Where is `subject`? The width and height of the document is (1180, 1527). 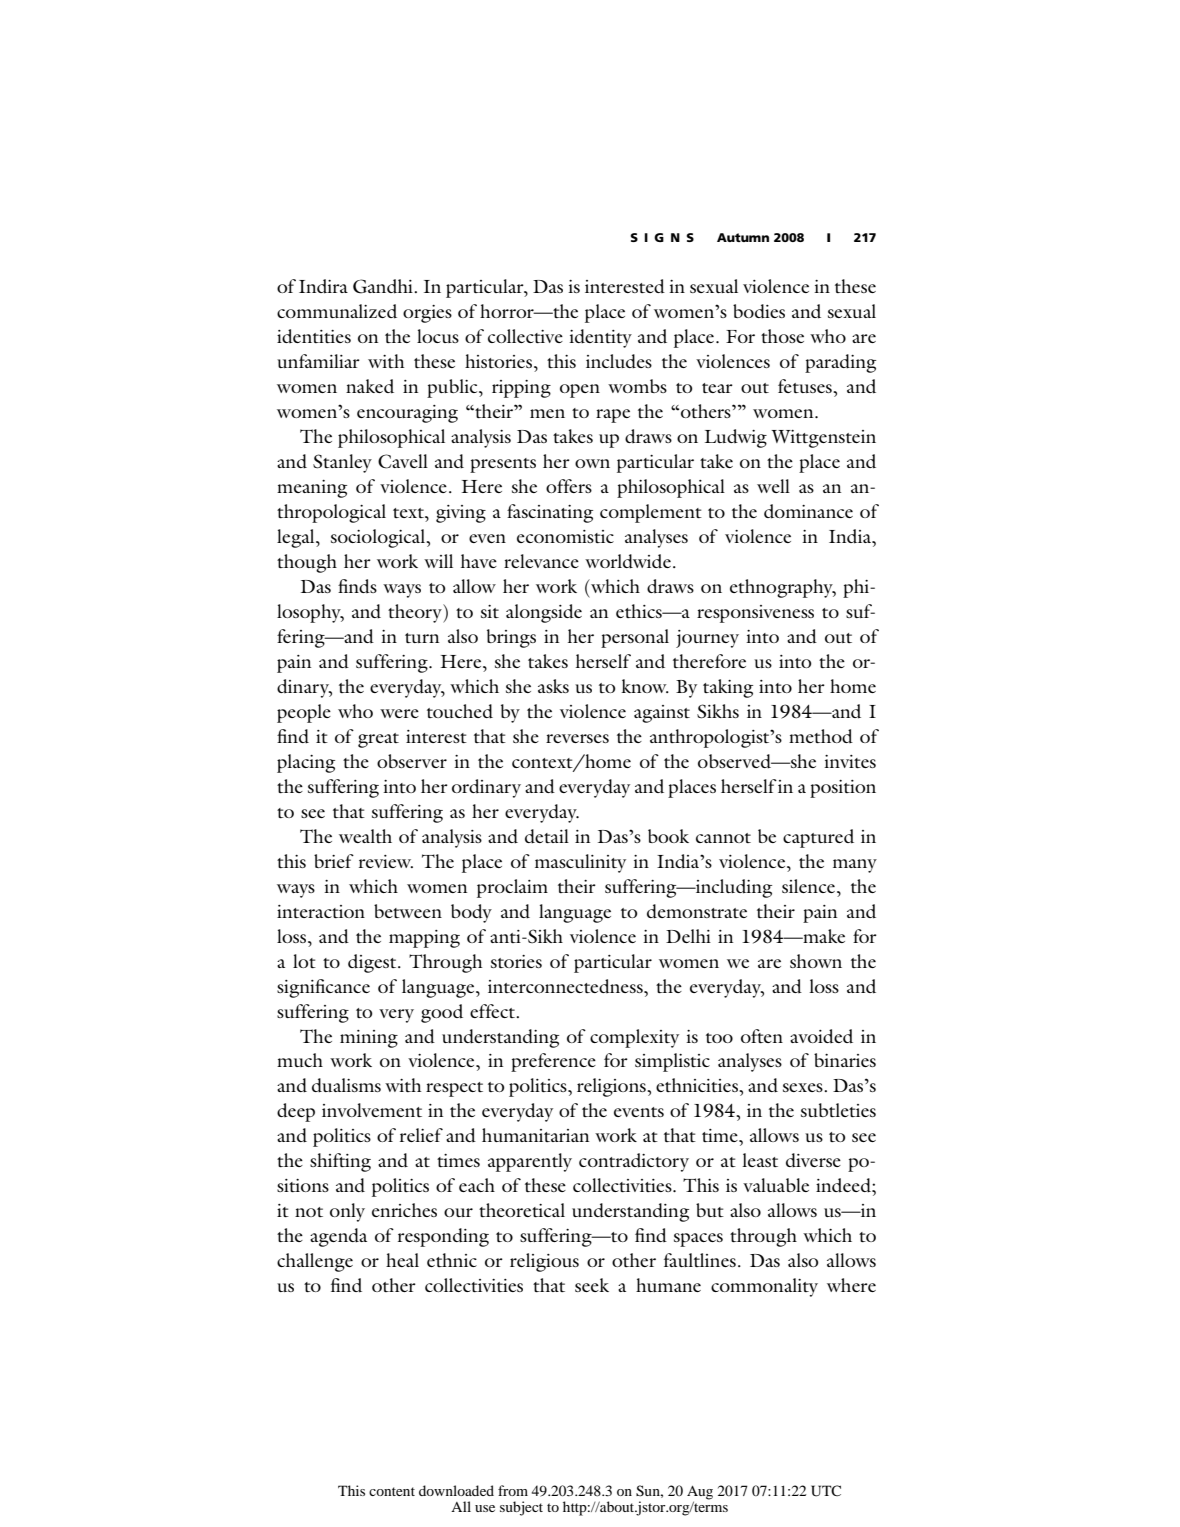
subject is located at coordinates (521, 1508).
